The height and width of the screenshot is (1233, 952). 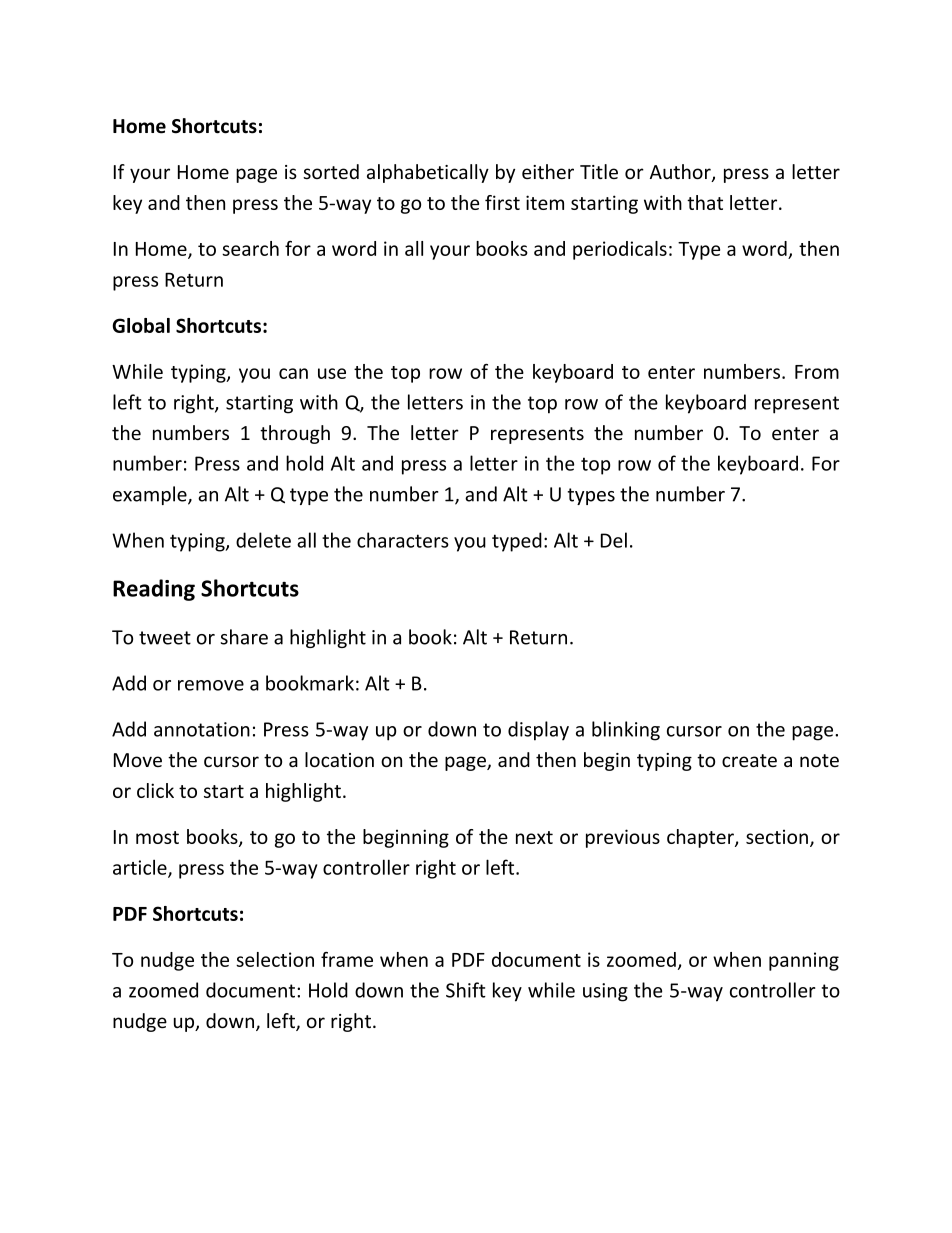 What do you see at coordinates (332, 373) in the screenshot?
I see `use` at bounding box center [332, 373].
